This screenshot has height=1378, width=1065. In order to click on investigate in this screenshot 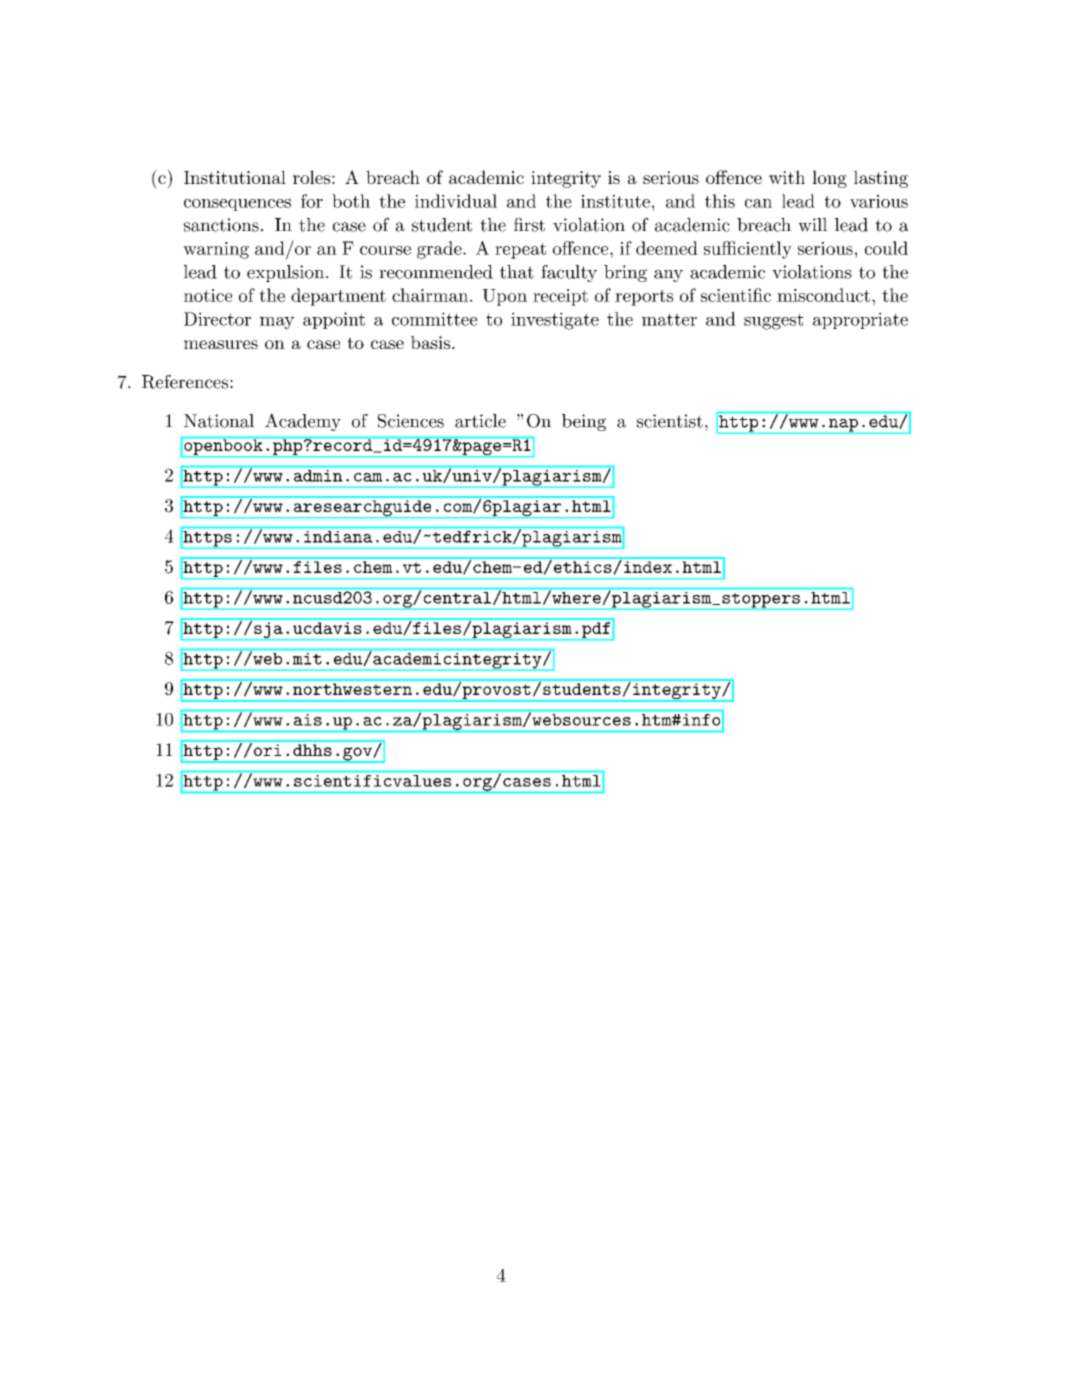, I will do `click(555, 321)`.
